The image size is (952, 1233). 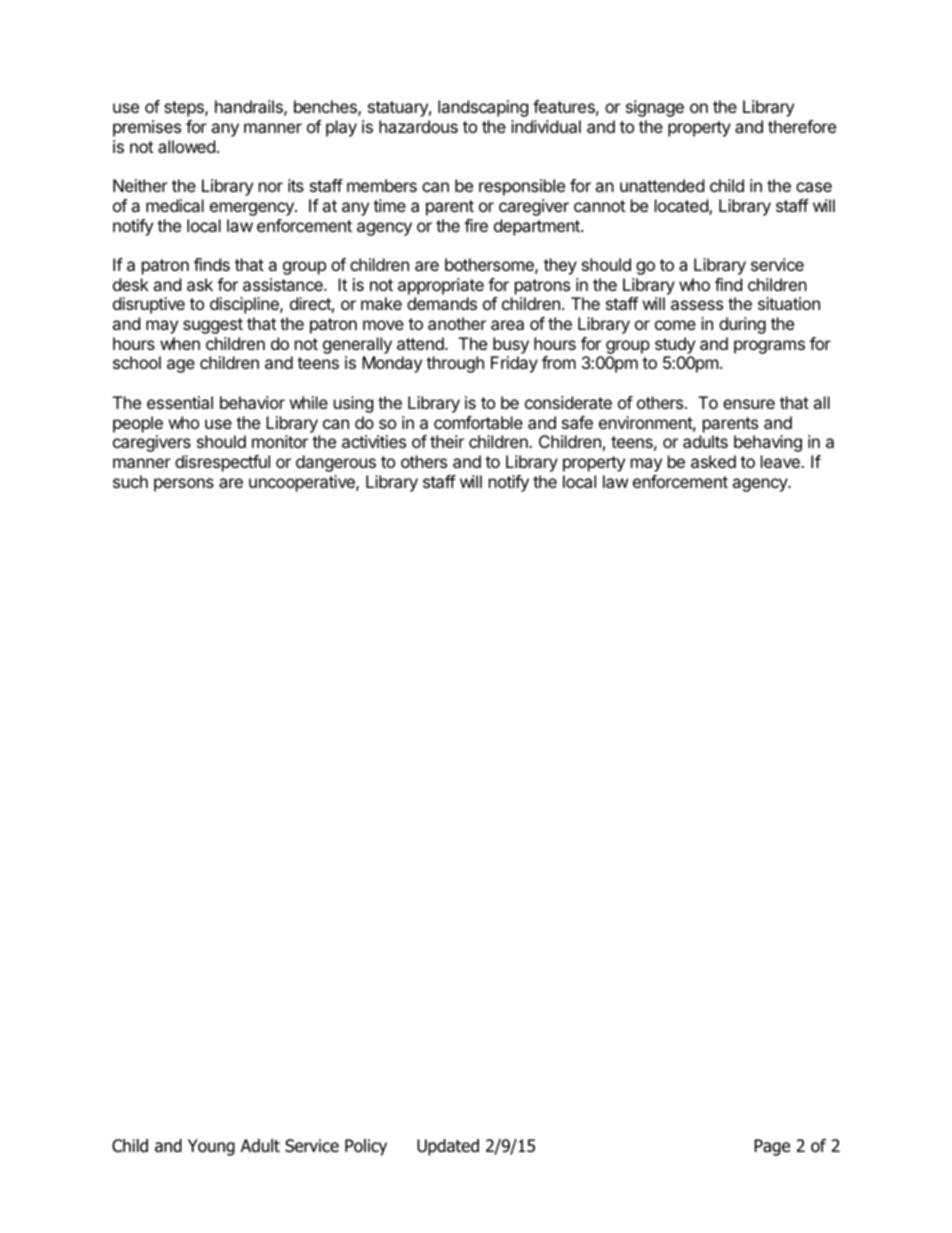 What do you see at coordinates (772, 1147) in the image?
I see `Page` at bounding box center [772, 1147].
